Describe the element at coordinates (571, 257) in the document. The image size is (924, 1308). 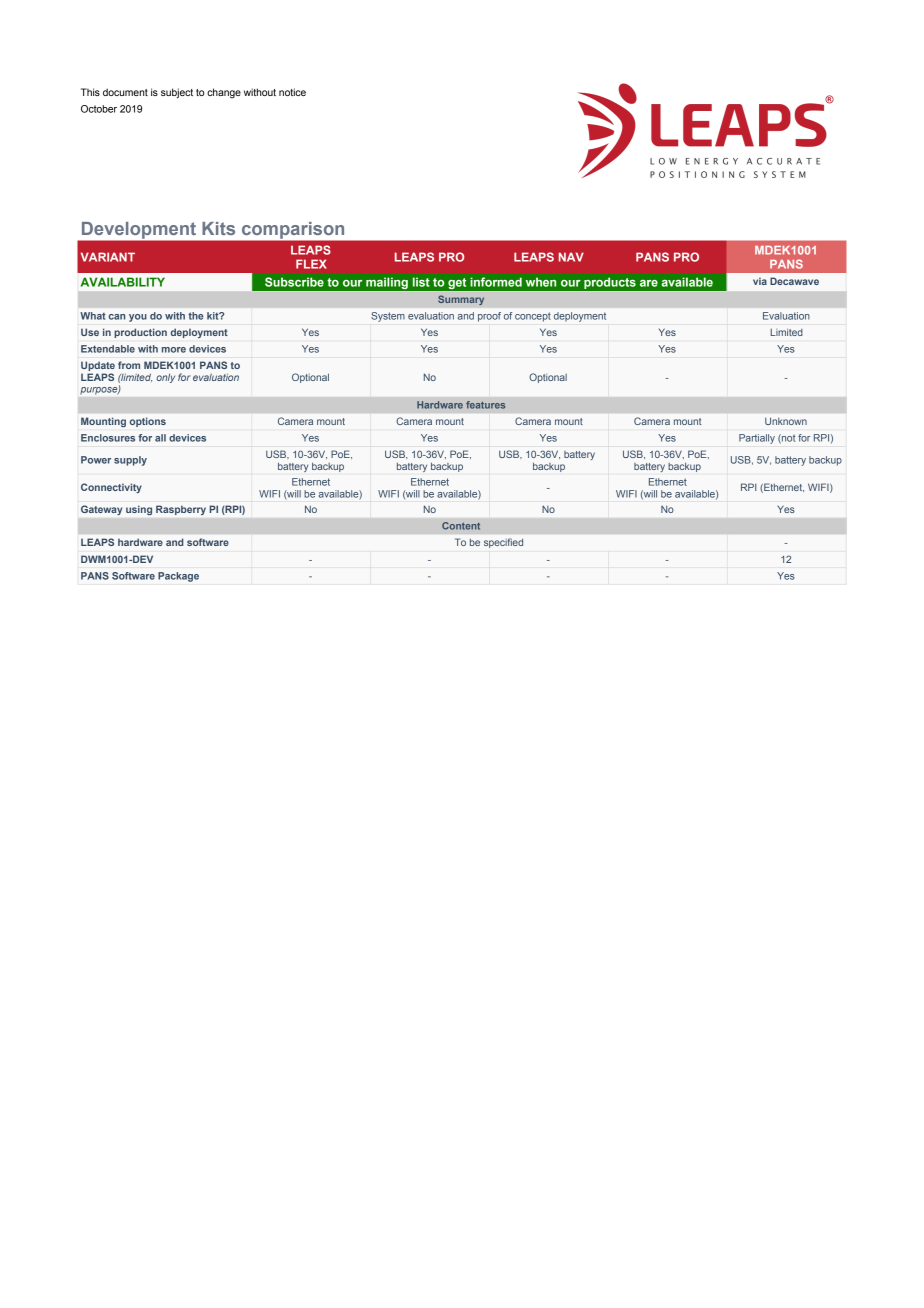
I see `NAV` at that location.
